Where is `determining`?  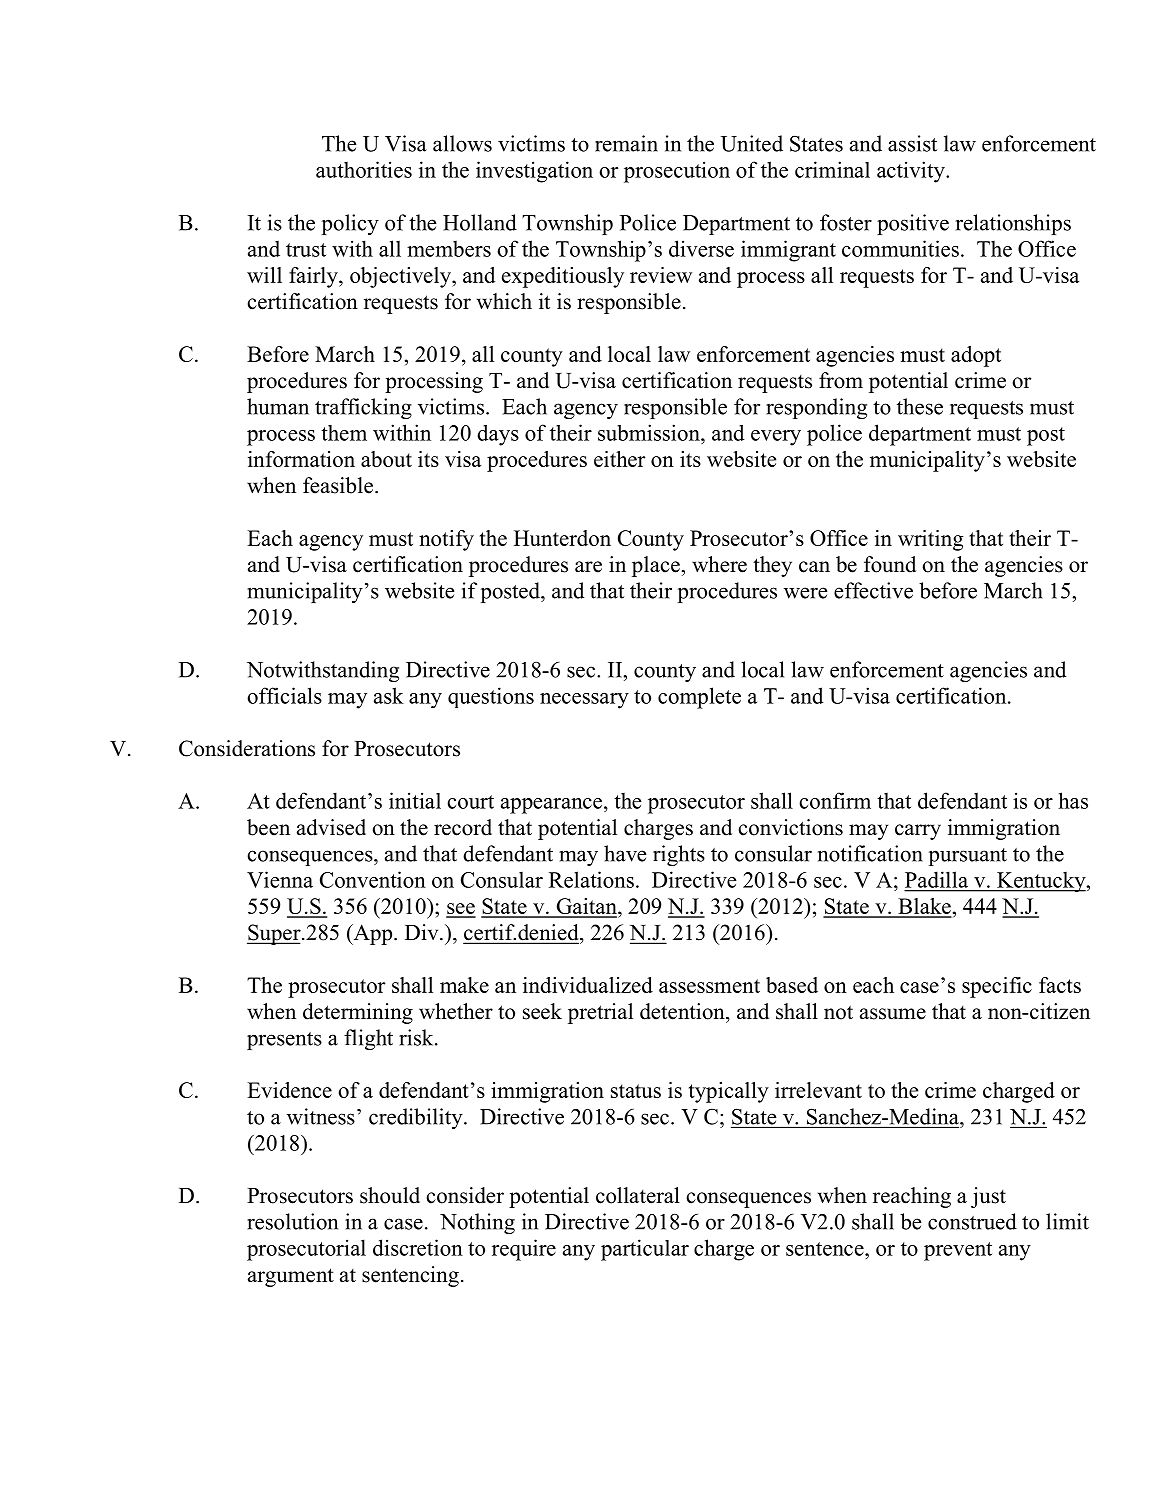 determining is located at coordinates (358, 1013).
